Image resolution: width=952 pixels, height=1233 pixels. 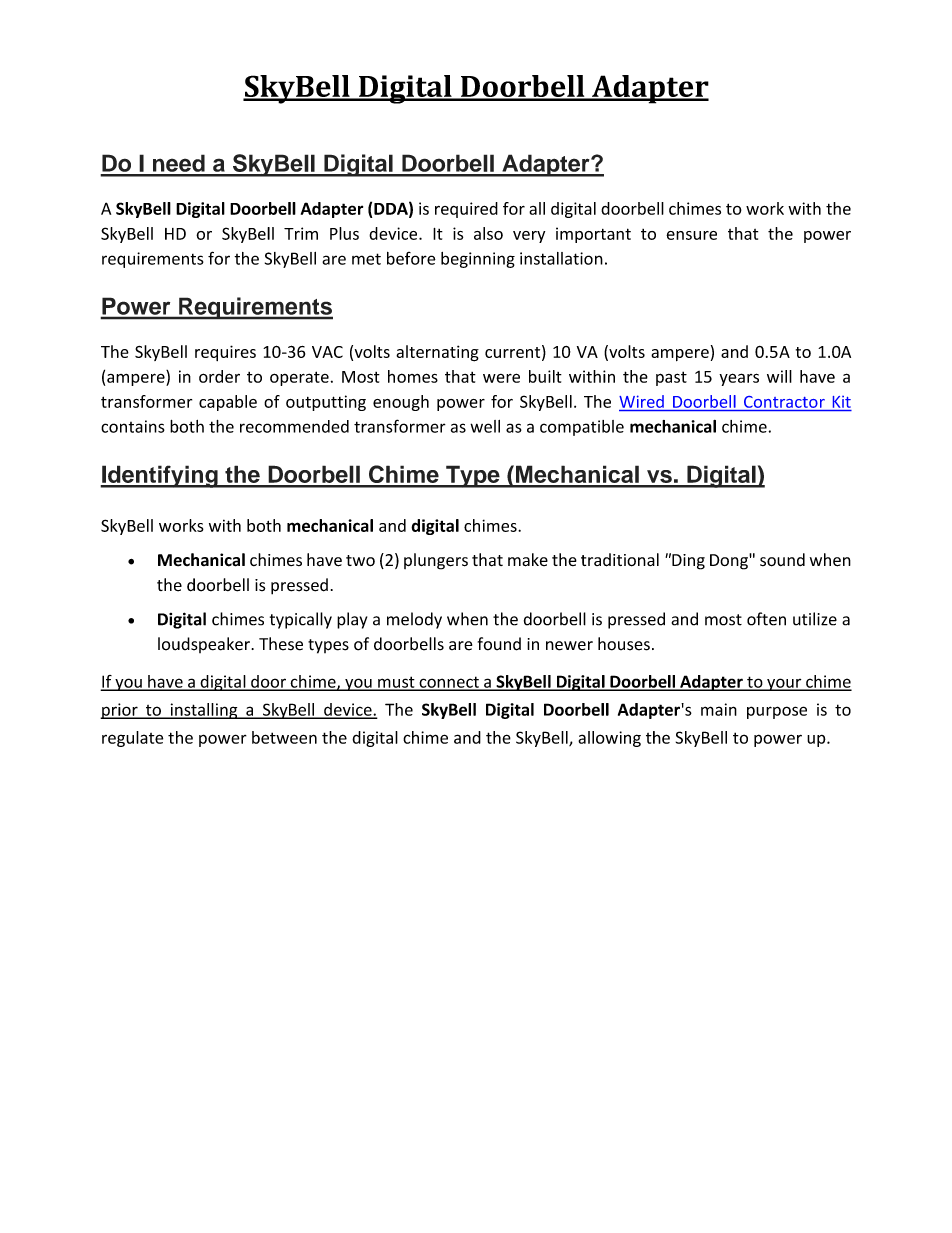 What do you see at coordinates (301, 233) in the screenshot?
I see `Trim` at bounding box center [301, 233].
